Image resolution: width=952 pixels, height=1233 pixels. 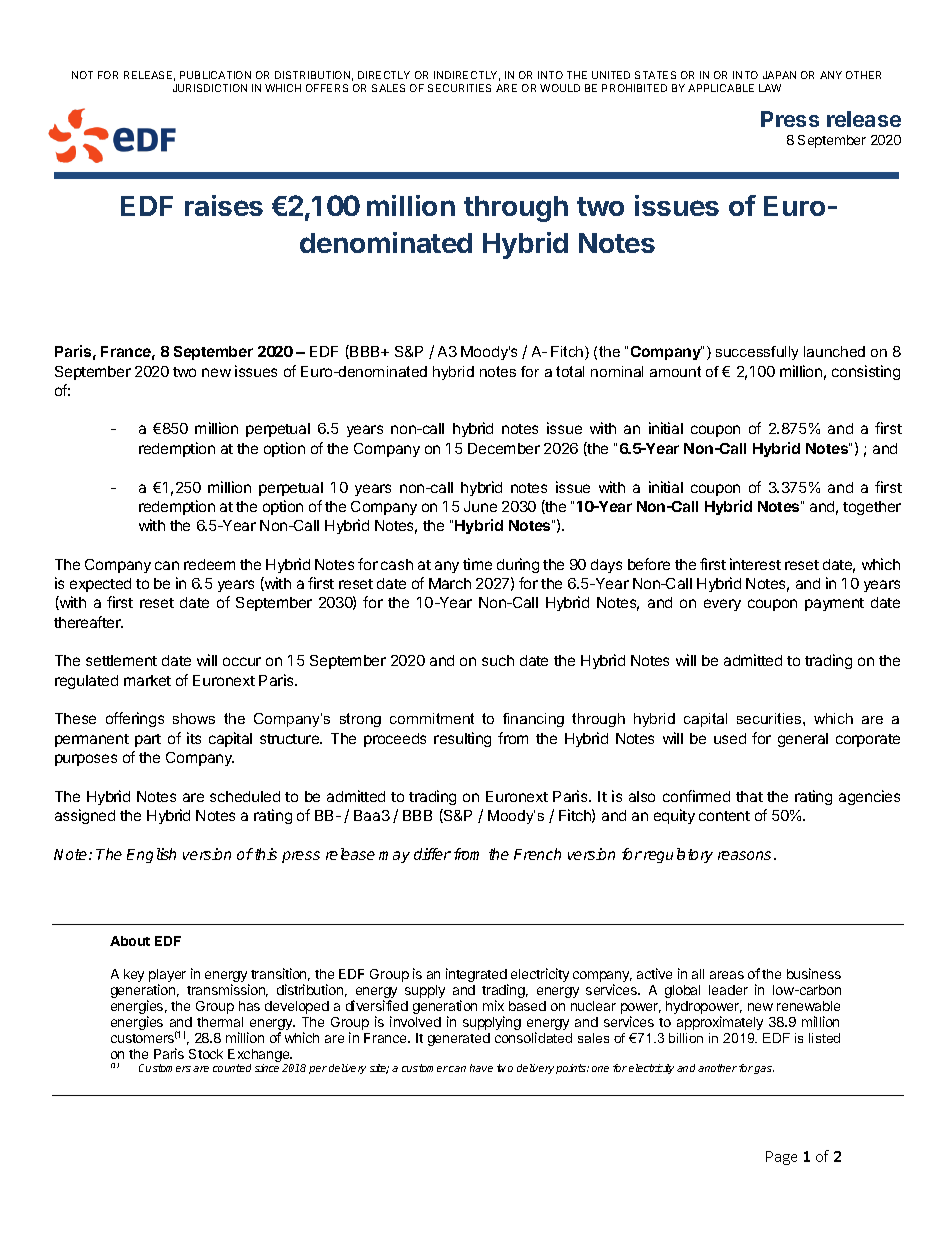 What do you see at coordinates (749, 796) in the page?
I see `that` at bounding box center [749, 796].
